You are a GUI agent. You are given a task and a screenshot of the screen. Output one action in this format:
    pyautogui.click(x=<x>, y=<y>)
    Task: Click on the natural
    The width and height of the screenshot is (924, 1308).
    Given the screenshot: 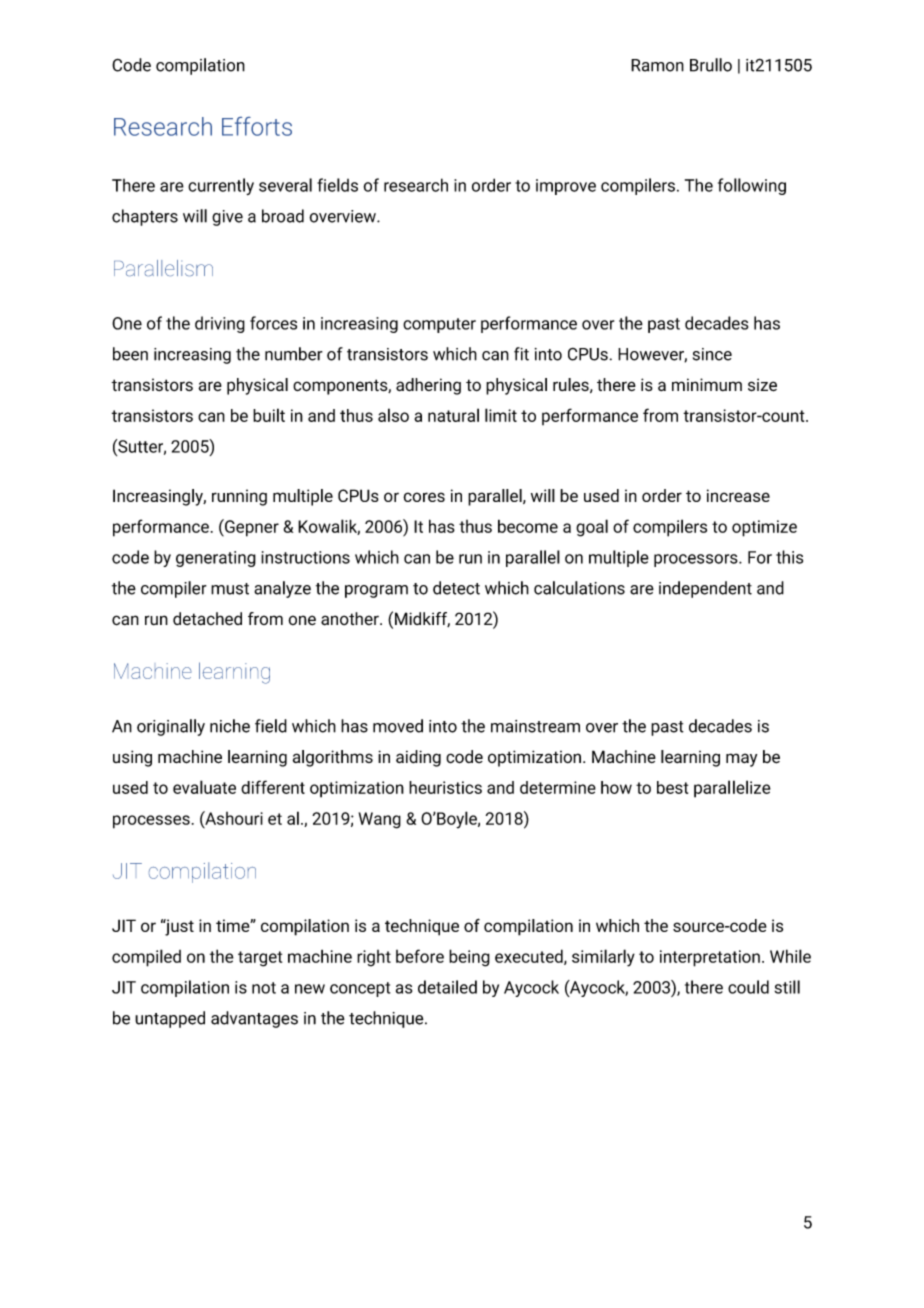 What is the action you would take?
    pyautogui.click(x=453, y=415)
